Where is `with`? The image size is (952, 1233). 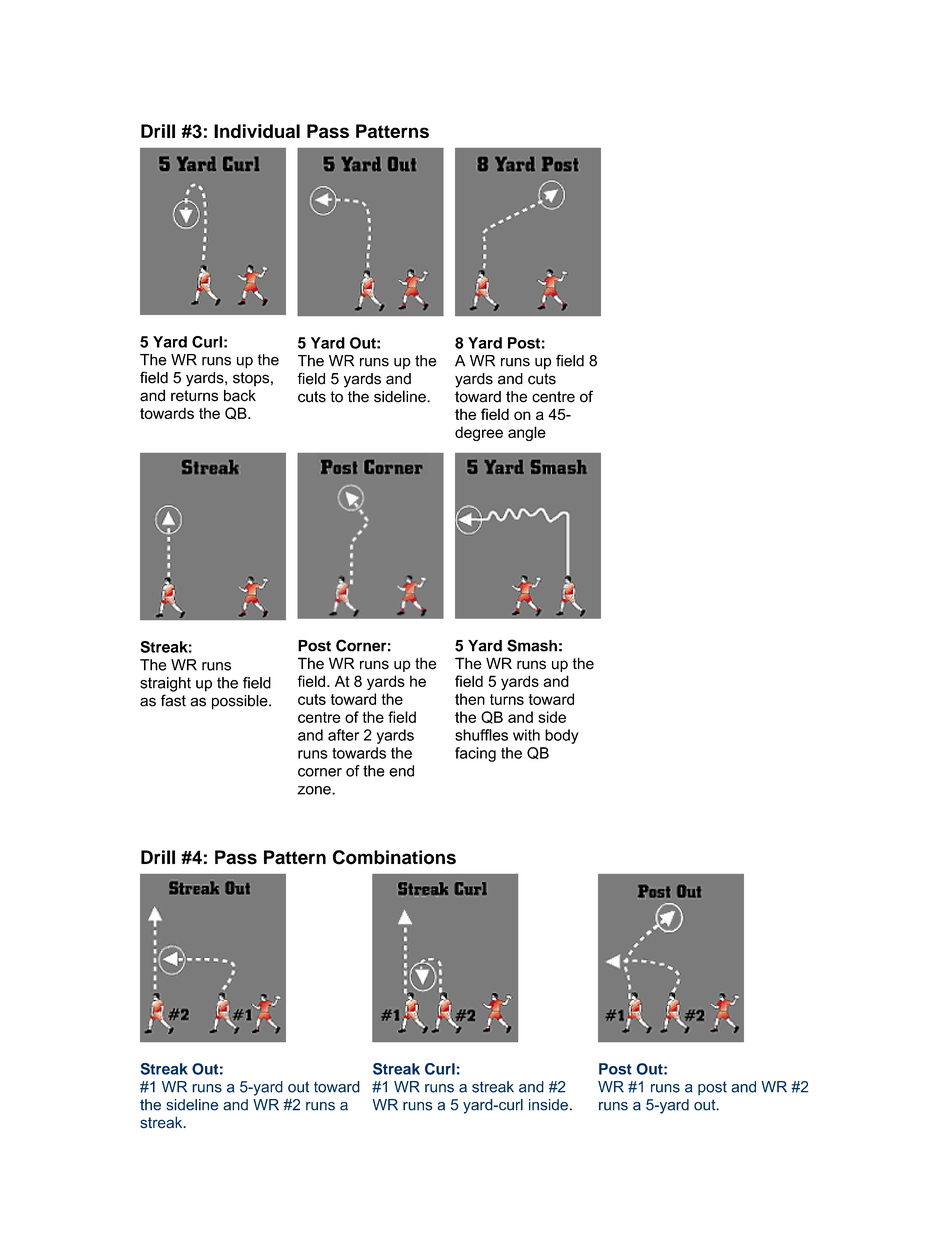 with is located at coordinates (526, 735).
